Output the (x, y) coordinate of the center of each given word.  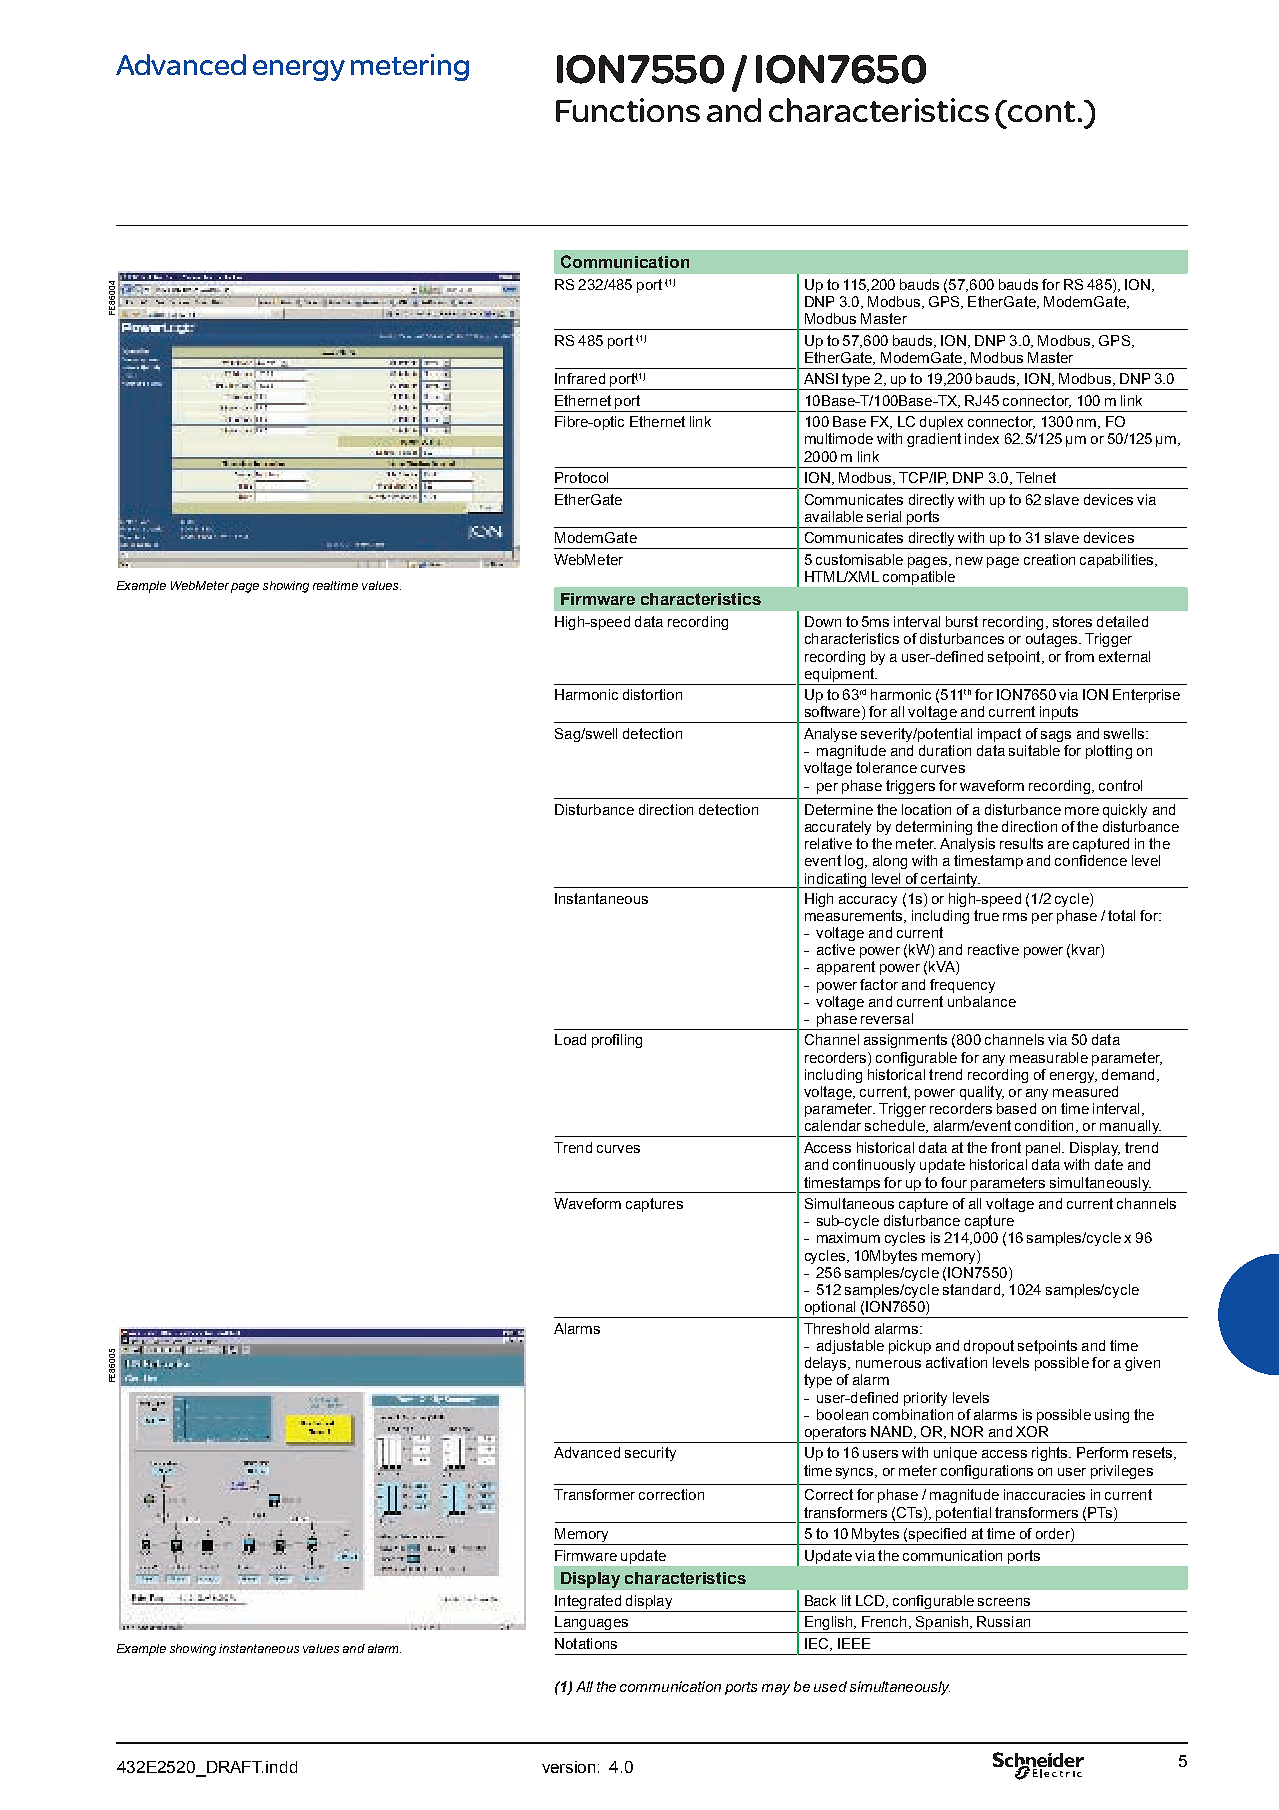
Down (823, 621)
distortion (652, 694)
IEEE (854, 1643)
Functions (628, 110)
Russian (1003, 1621)
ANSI (821, 378)
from (1079, 656)
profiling (617, 1041)
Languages (592, 1624)
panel (1044, 1149)
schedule (896, 1126)
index (982, 438)
